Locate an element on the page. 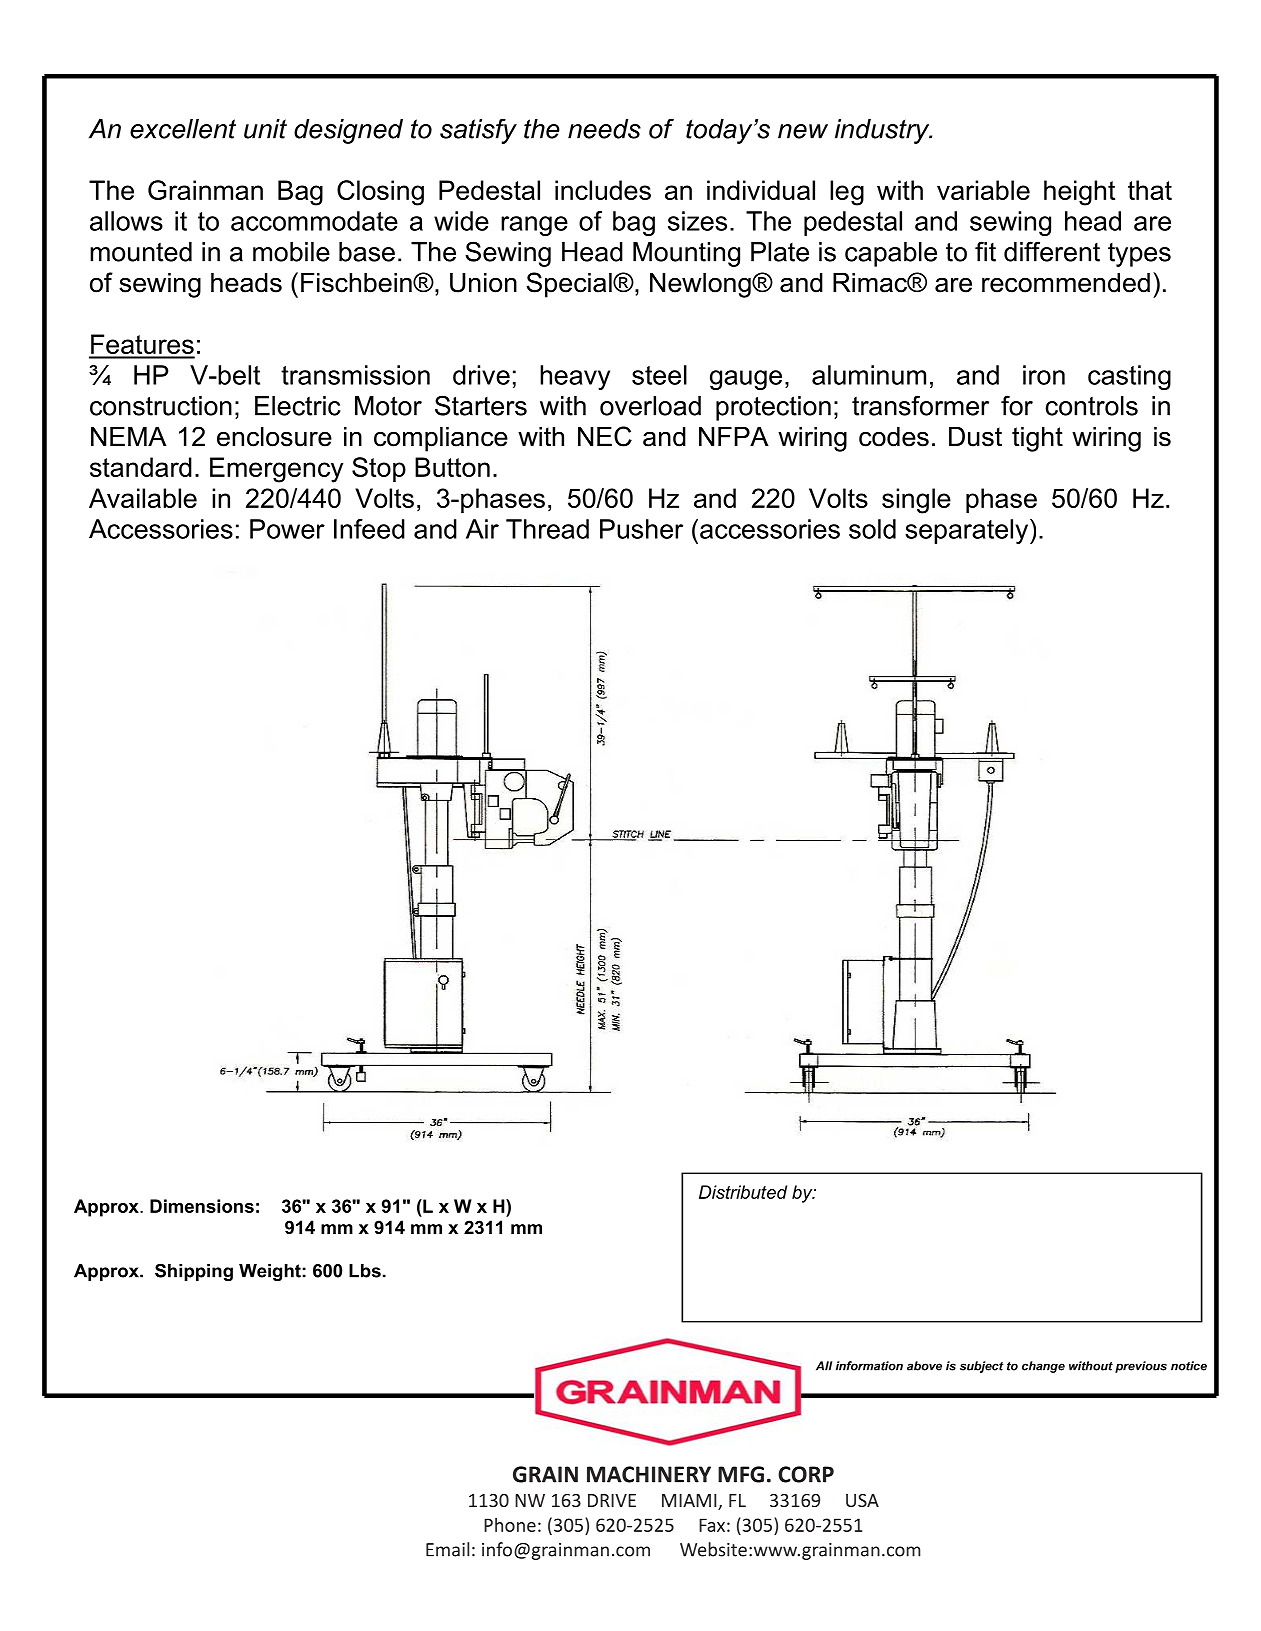 Image resolution: width=1261 pixels, height=1631 pixels. Weight is located at coordinates (270, 1272).
